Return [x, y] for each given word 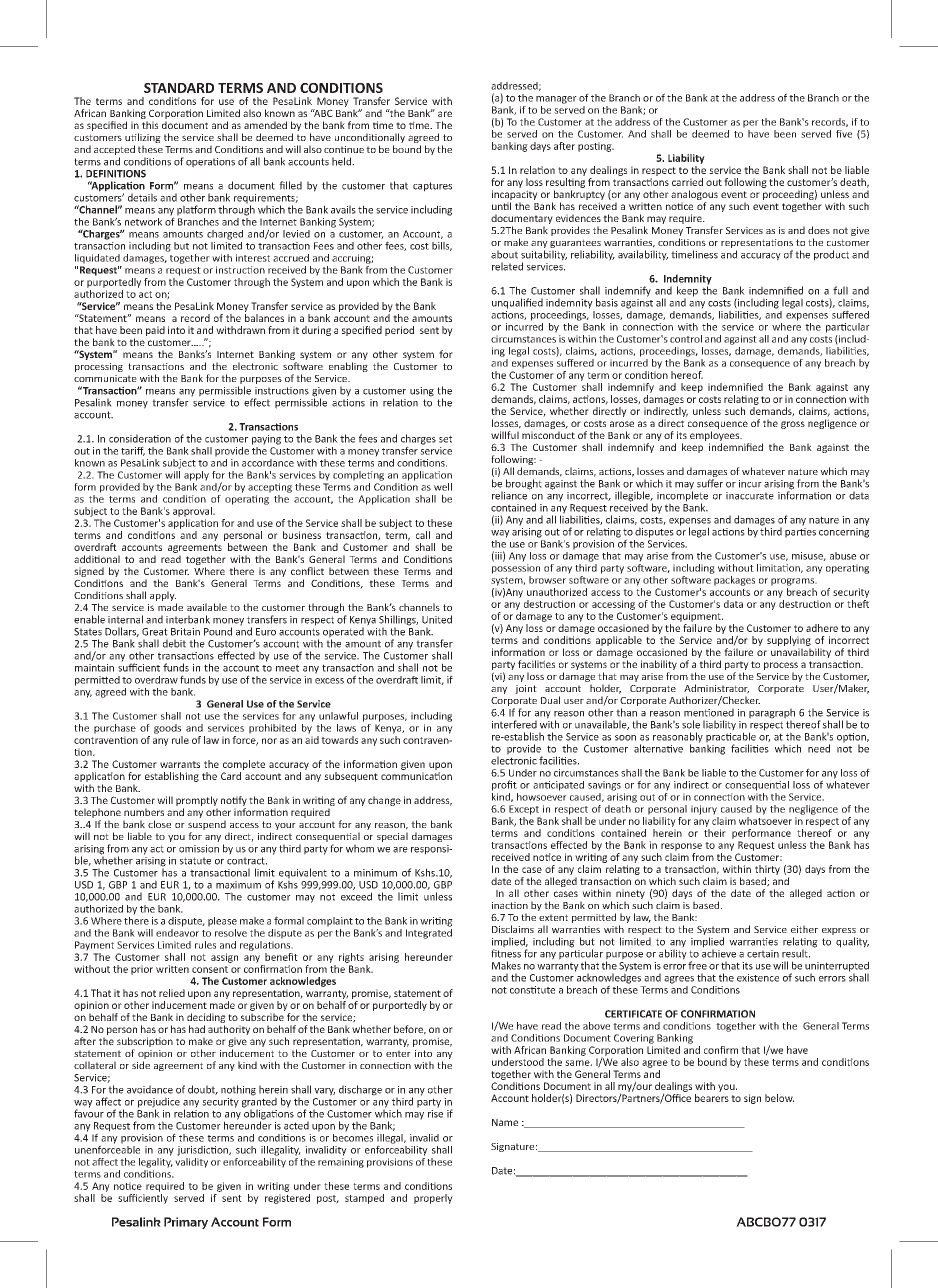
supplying [789, 641]
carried [687, 182]
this [150, 125]
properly [433, 1199]
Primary [186, 1223]
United [437, 619]
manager [556, 100]
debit [174, 643]
